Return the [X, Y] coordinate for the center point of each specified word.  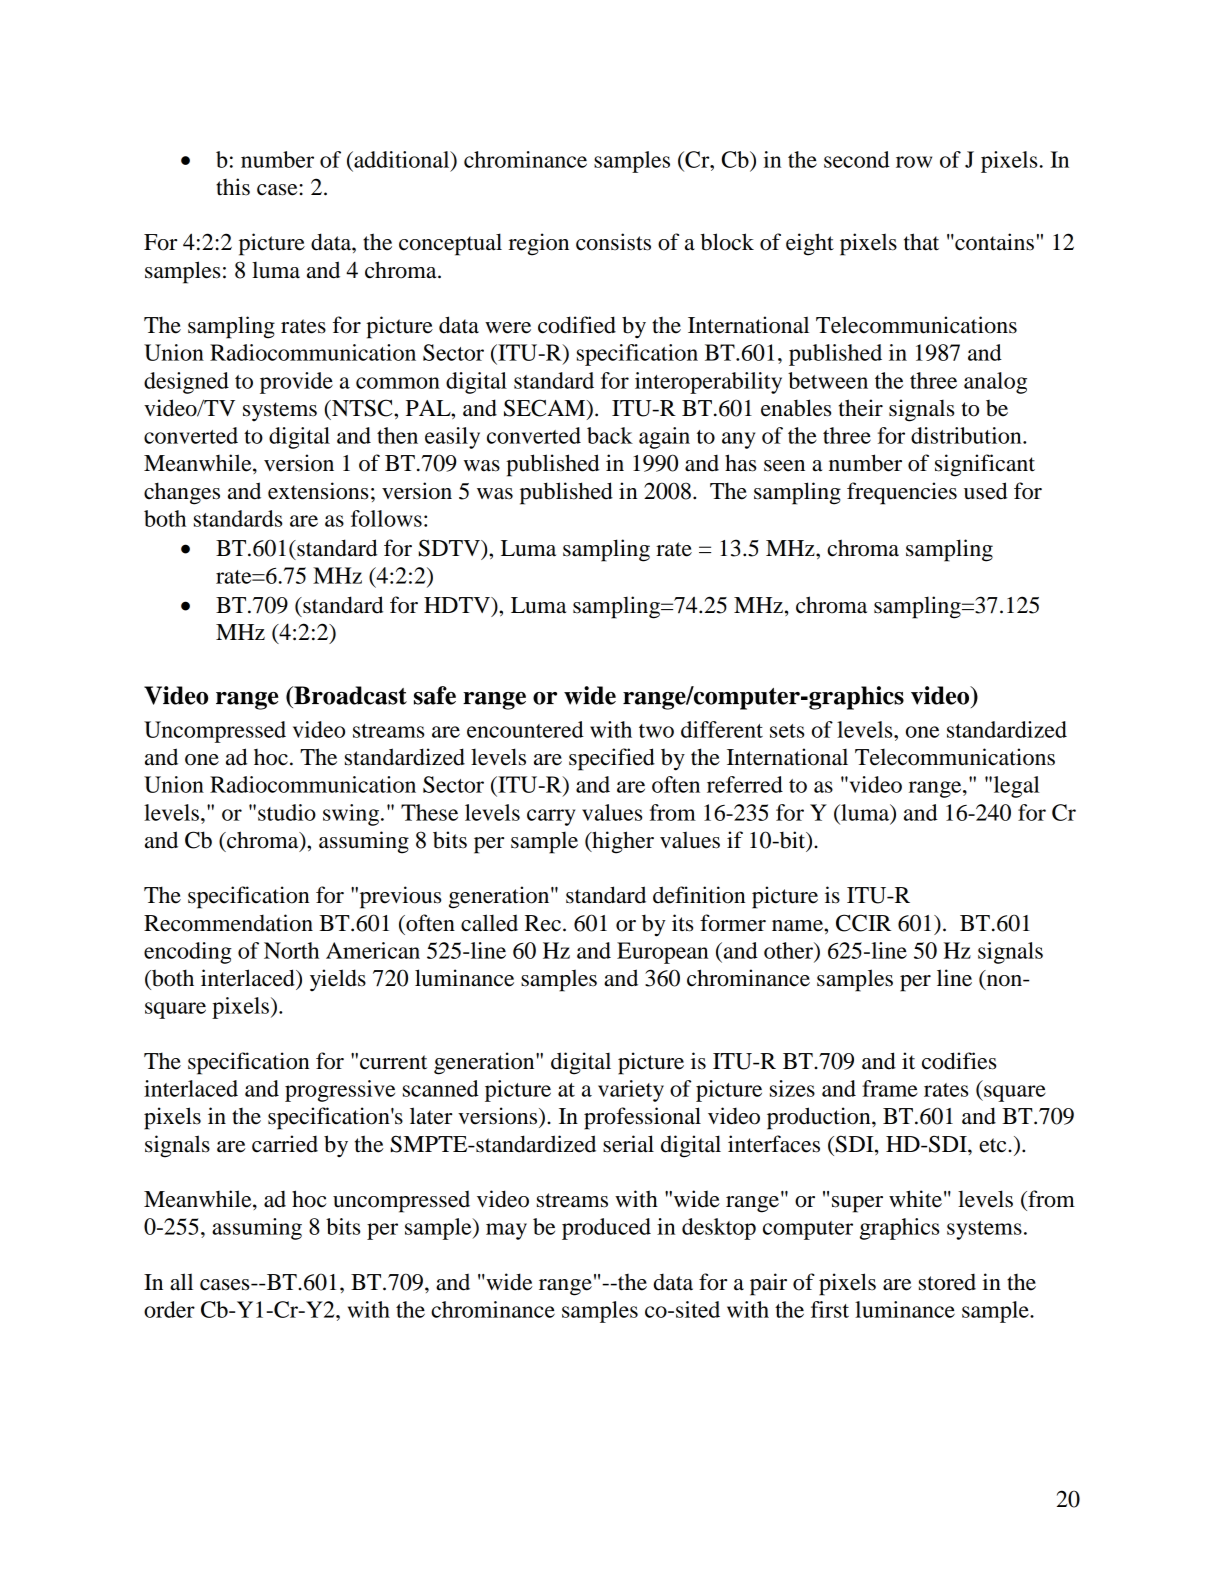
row [914, 162]
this [233, 187]
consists [613, 242]
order [169, 1309]
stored [947, 1282]
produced [606, 1229]
